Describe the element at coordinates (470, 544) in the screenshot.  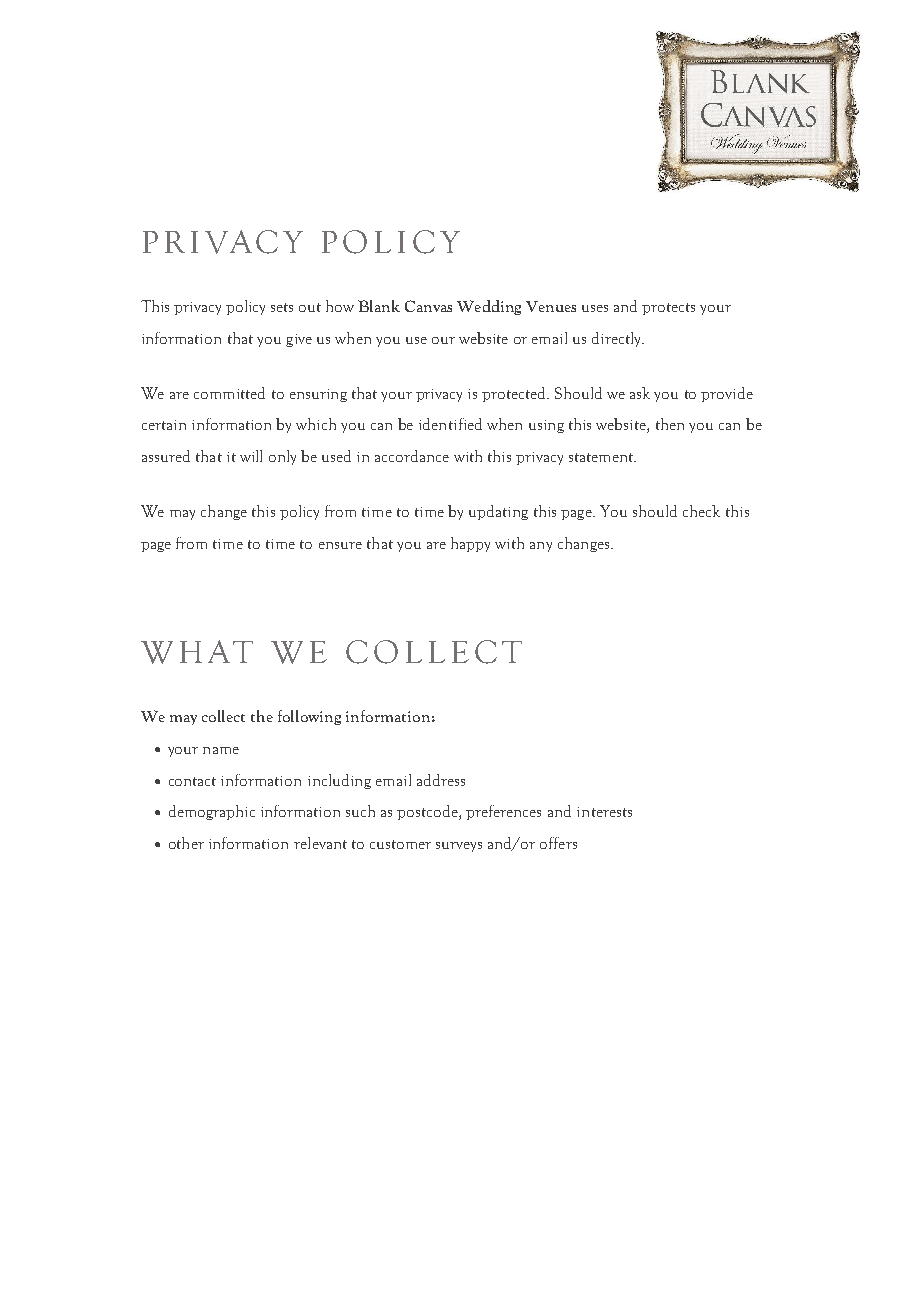
I see `happy` at that location.
